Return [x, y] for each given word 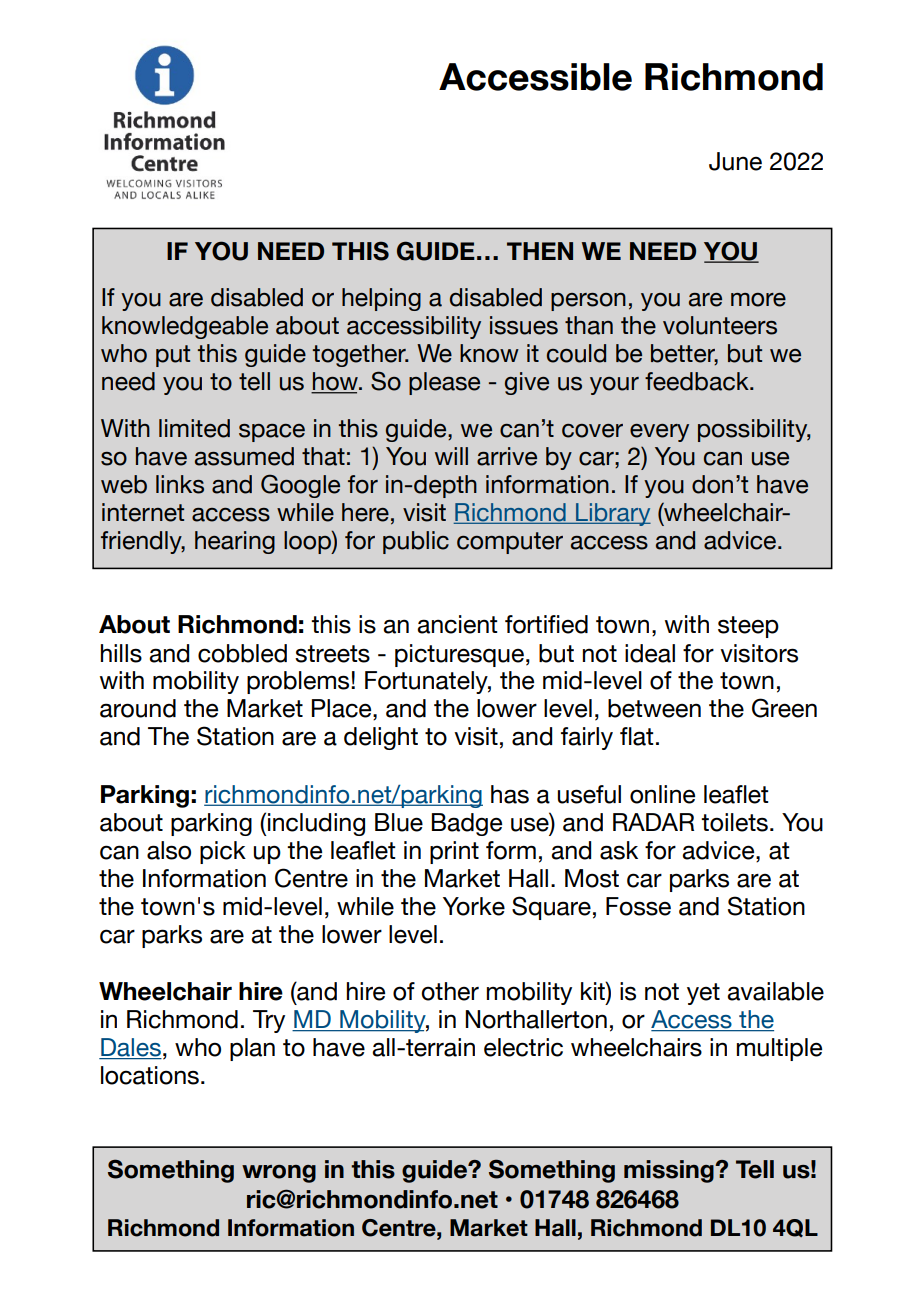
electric [523, 1047]
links [180, 484]
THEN [540, 251]
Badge [467, 824]
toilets [734, 822]
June [735, 161]
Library [612, 514]
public [416, 542]
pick [223, 852]
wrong [279, 1174]
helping [381, 299]
